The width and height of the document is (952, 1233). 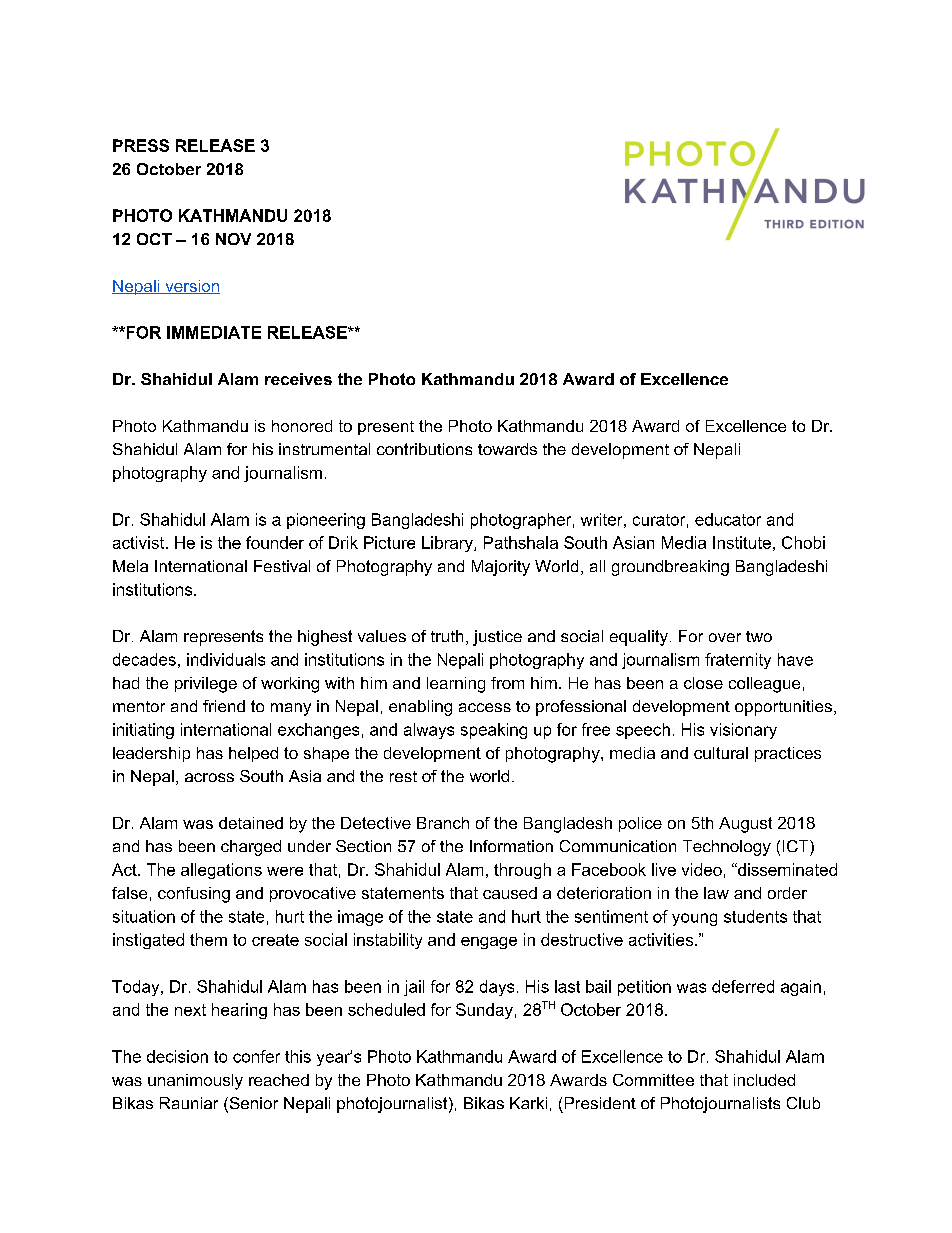 I want to click on over, so click(x=725, y=637).
